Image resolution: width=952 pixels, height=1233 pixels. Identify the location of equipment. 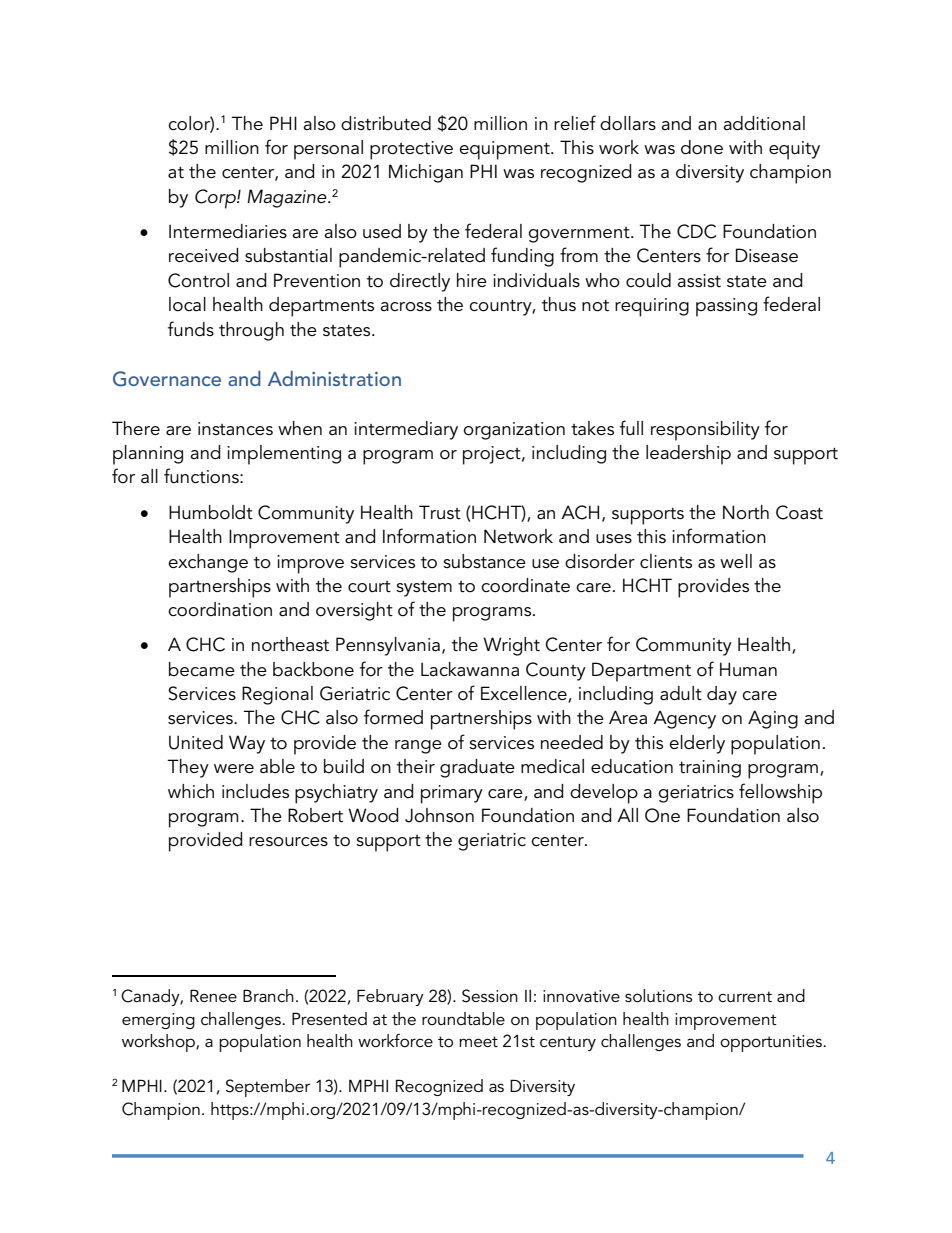
(505, 150).
